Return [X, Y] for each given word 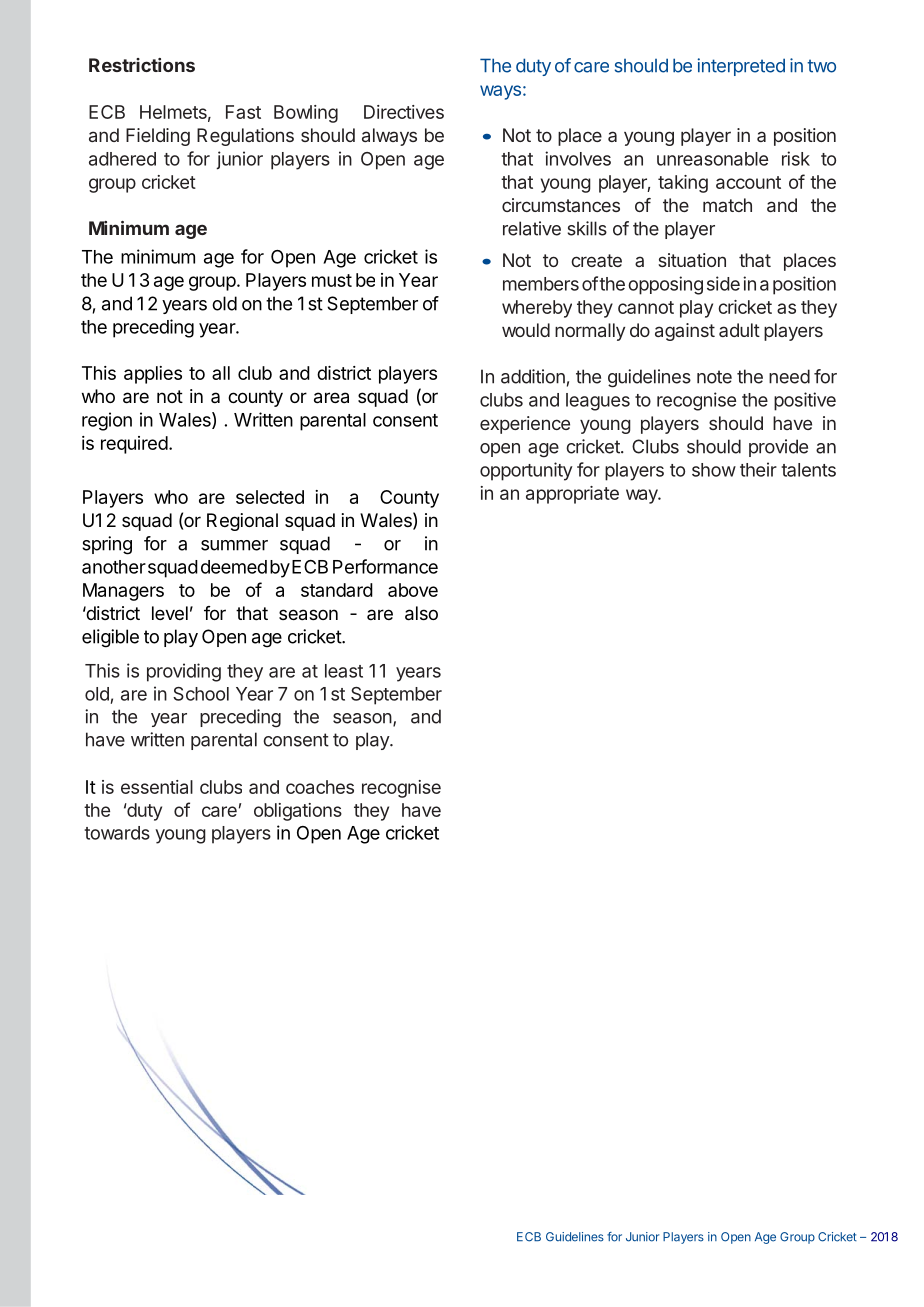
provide [778, 448]
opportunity [526, 471]
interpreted [741, 67]
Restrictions [142, 65]
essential [157, 787]
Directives [404, 112]
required [134, 445]
